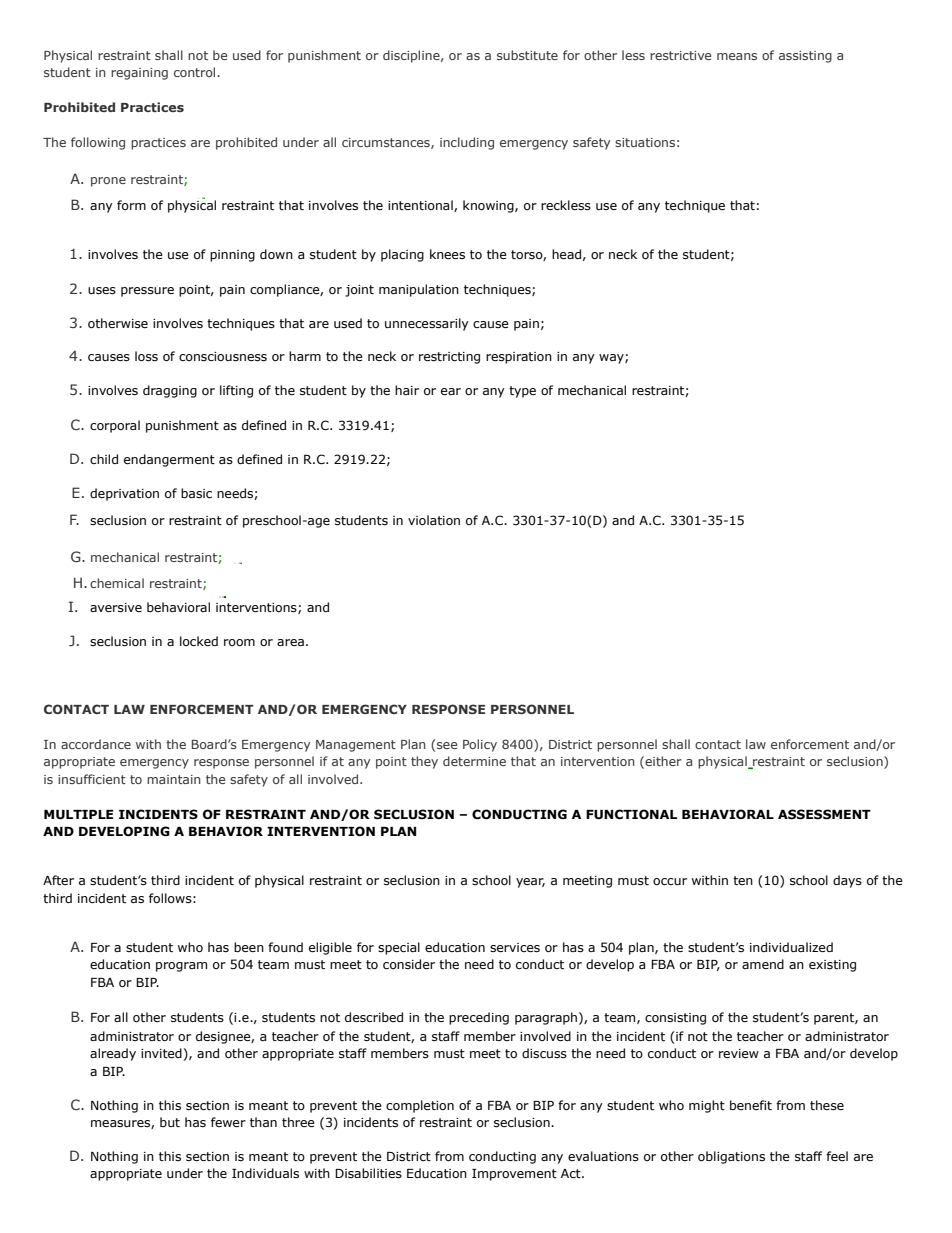 Image resolution: width=952 pixels, height=1233 pixels. I want to click on loss, so click(146, 356).
